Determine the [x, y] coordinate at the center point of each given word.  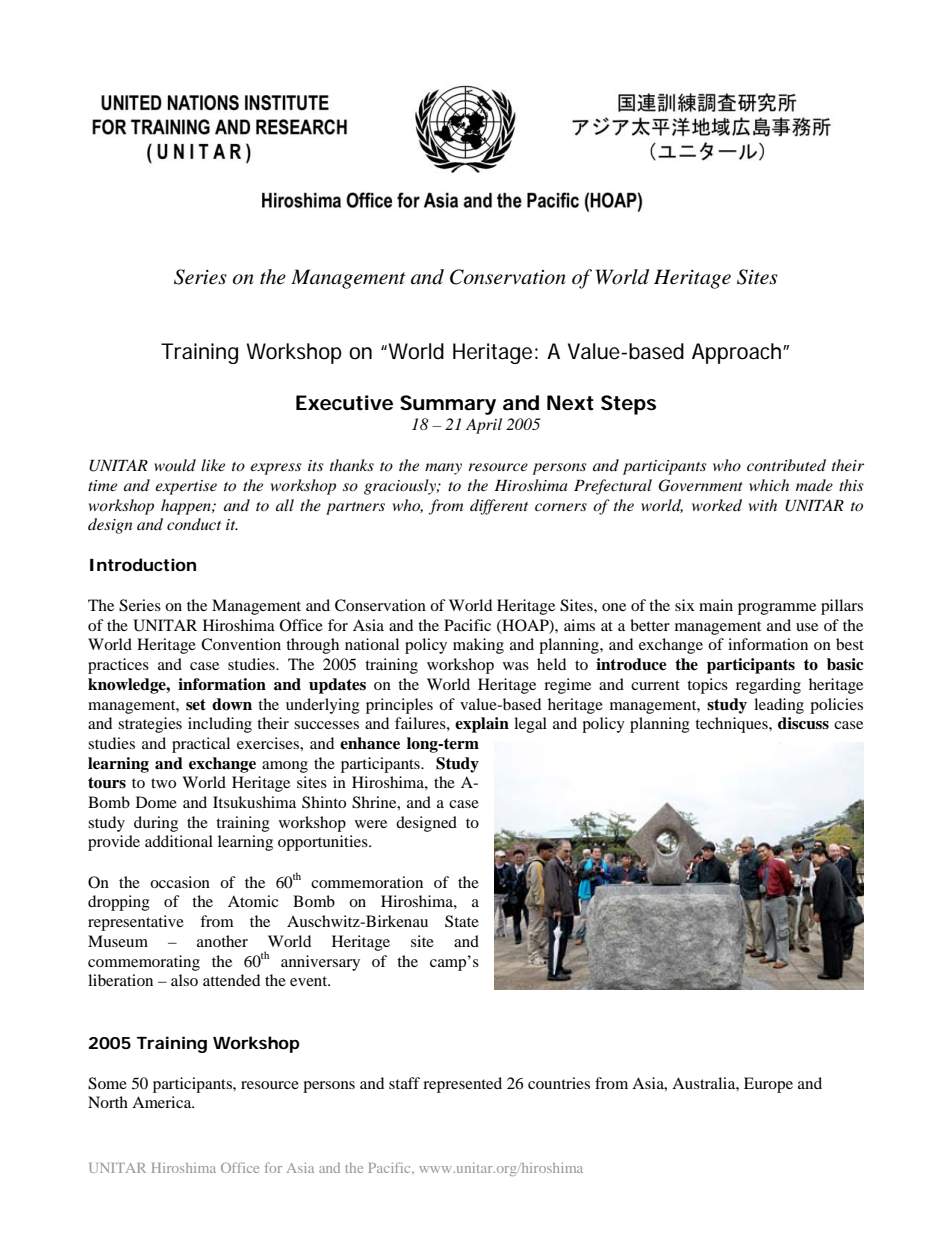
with [763, 505]
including [220, 725]
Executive [344, 403]
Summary [448, 405]
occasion [180, 882]
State [462, 921]
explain [482, 725]
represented [462, 1085]
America [163, 1102]
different [499, 507]
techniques [732, 725]
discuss [803, 723]
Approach [738, 353]
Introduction [143, 564]
